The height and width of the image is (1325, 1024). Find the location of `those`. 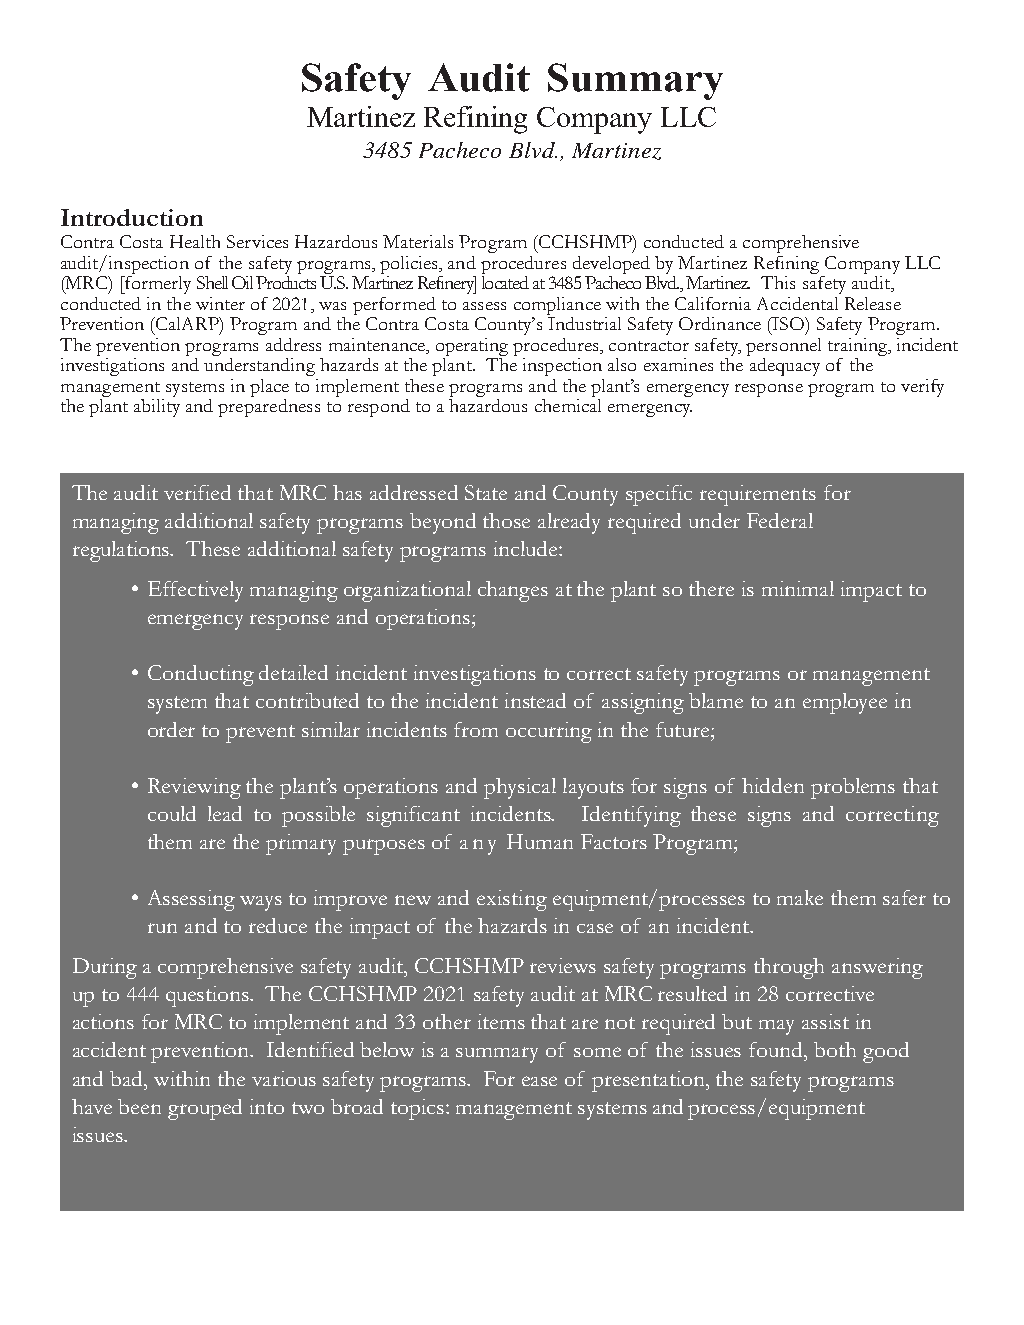

those is located at coordinates (506, 520).
